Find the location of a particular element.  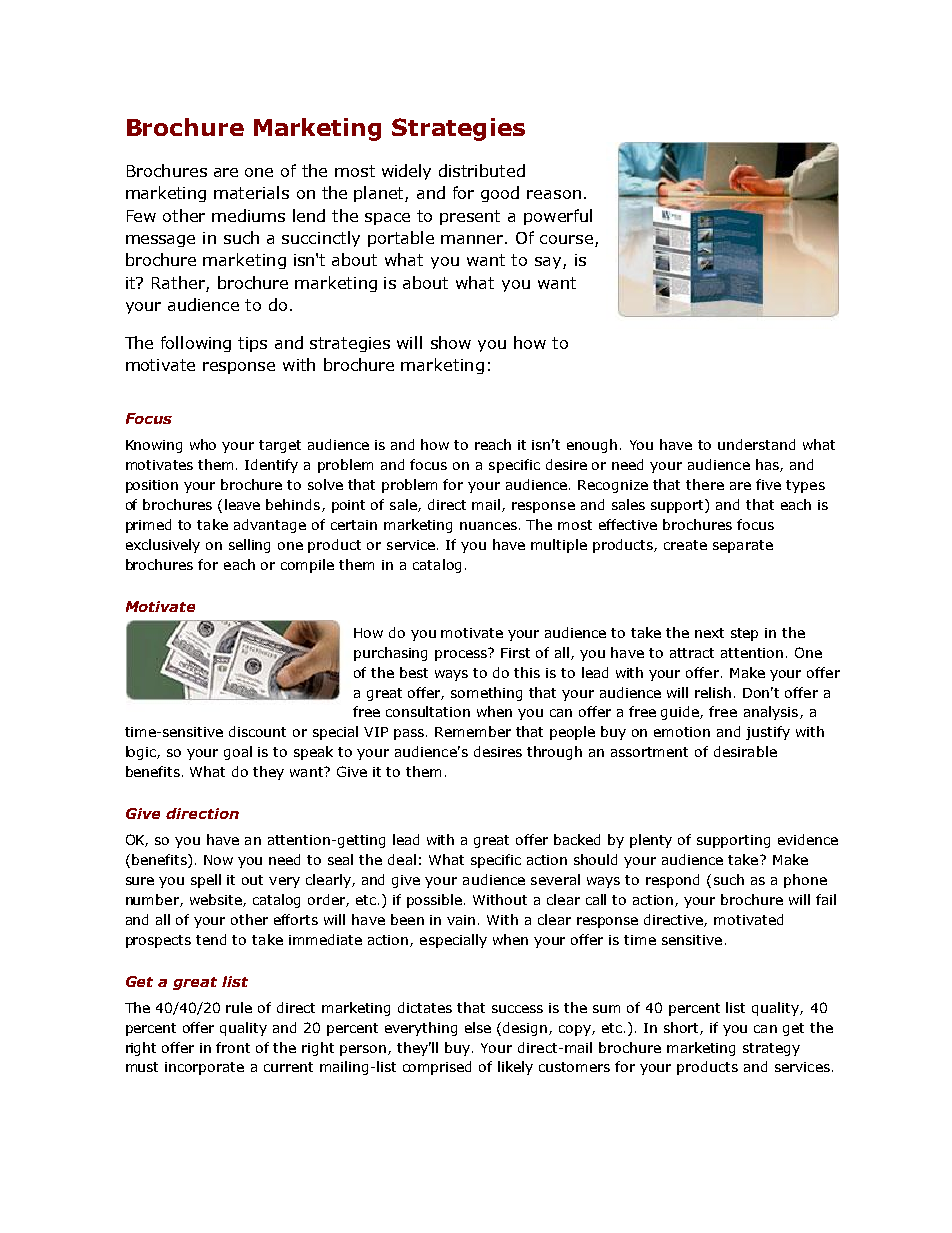

course is located at coordinates (568, 241).
